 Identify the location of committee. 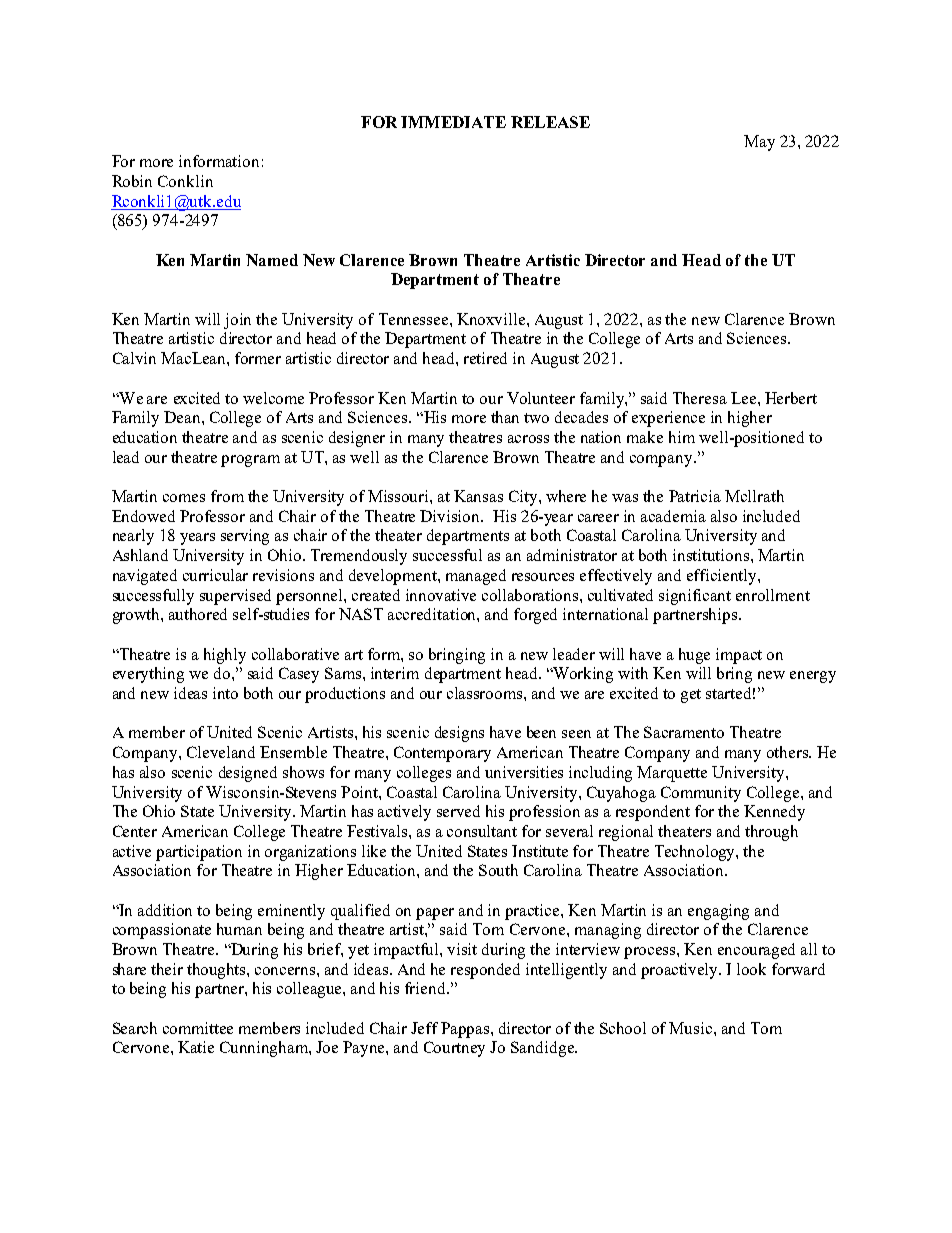
(198, 1028).
